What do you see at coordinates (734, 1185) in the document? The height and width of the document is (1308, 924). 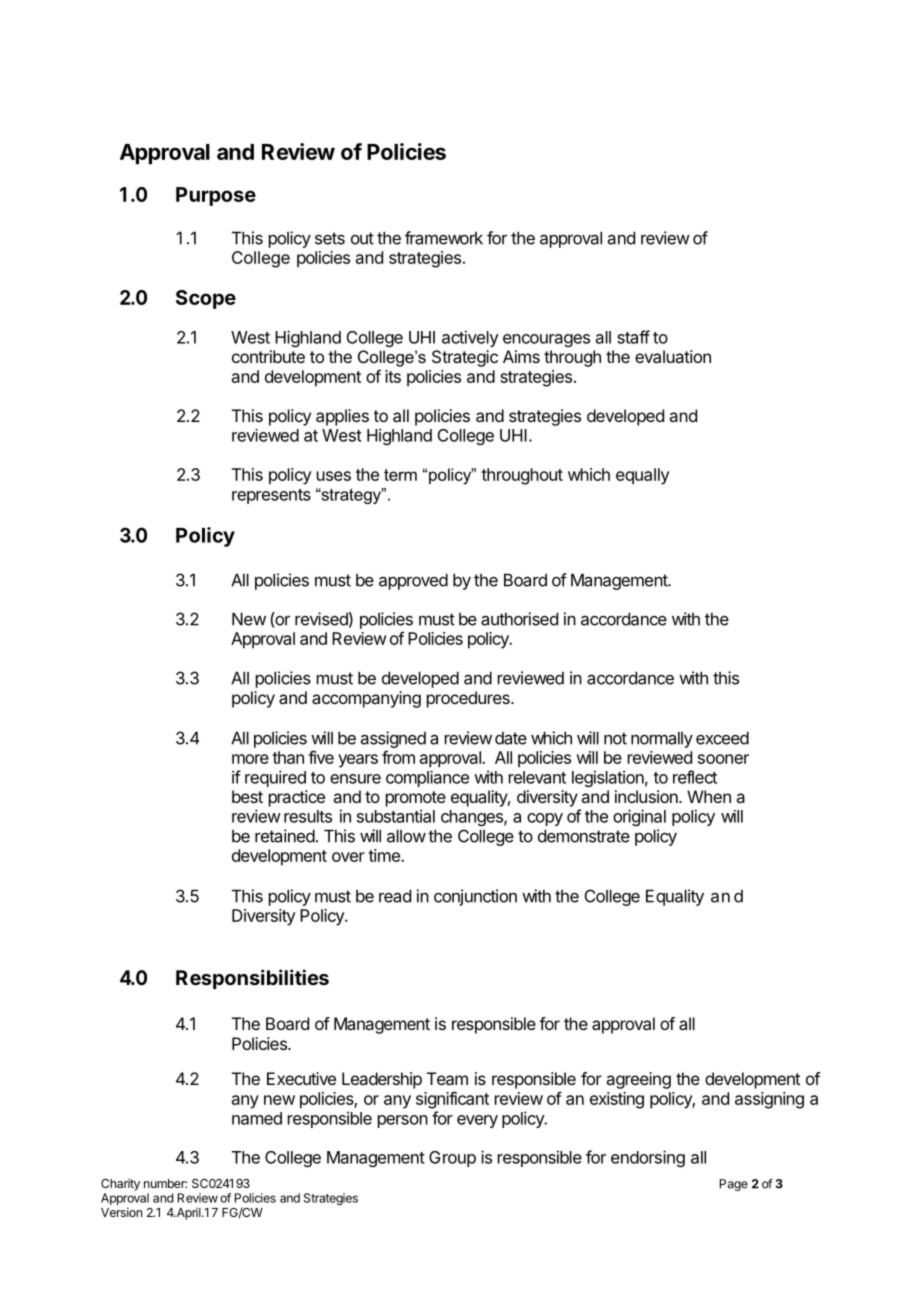 I see `Page` at bounding box center [734, 1185].
